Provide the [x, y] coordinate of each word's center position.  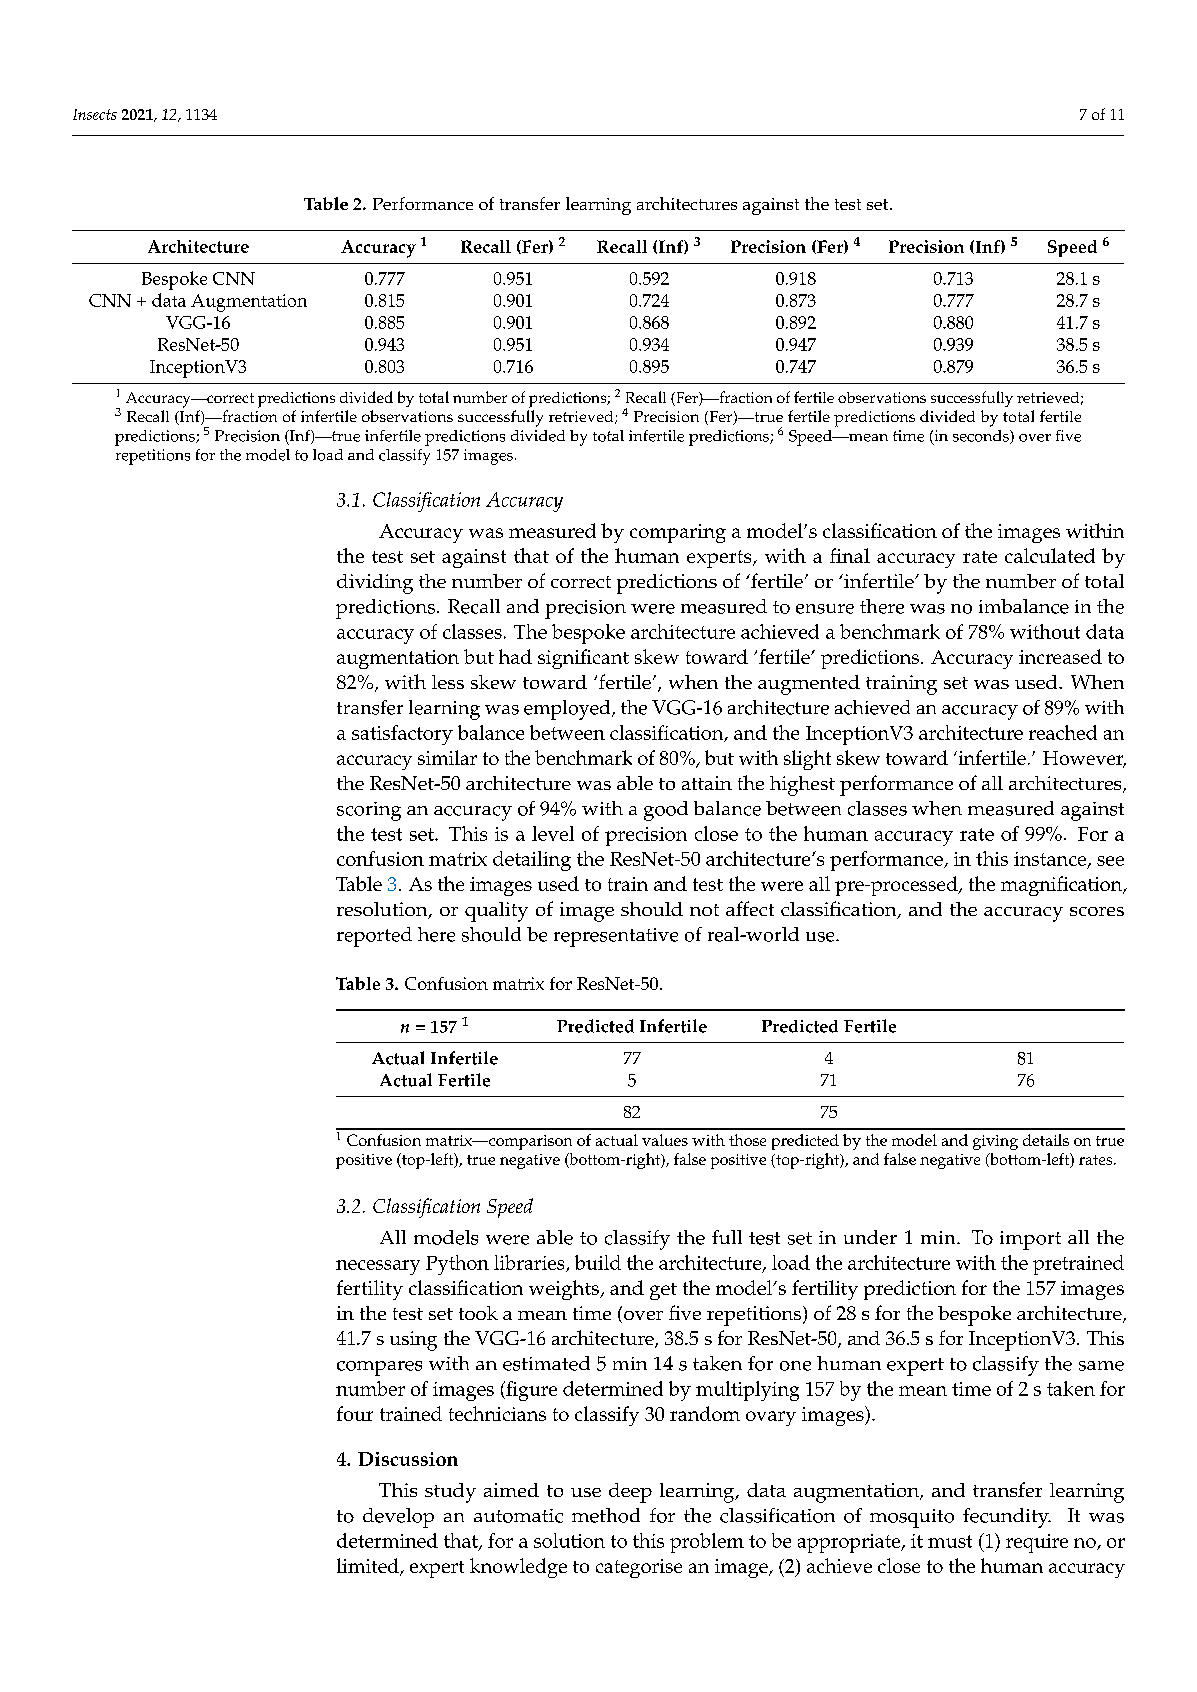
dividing [375, 584]
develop [398, 1518]
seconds [982, 437]
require [1037, 1543]
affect [750, 908]
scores [1097, 911]
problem [707, 1543]
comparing [678, 533]
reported [374, 937]
